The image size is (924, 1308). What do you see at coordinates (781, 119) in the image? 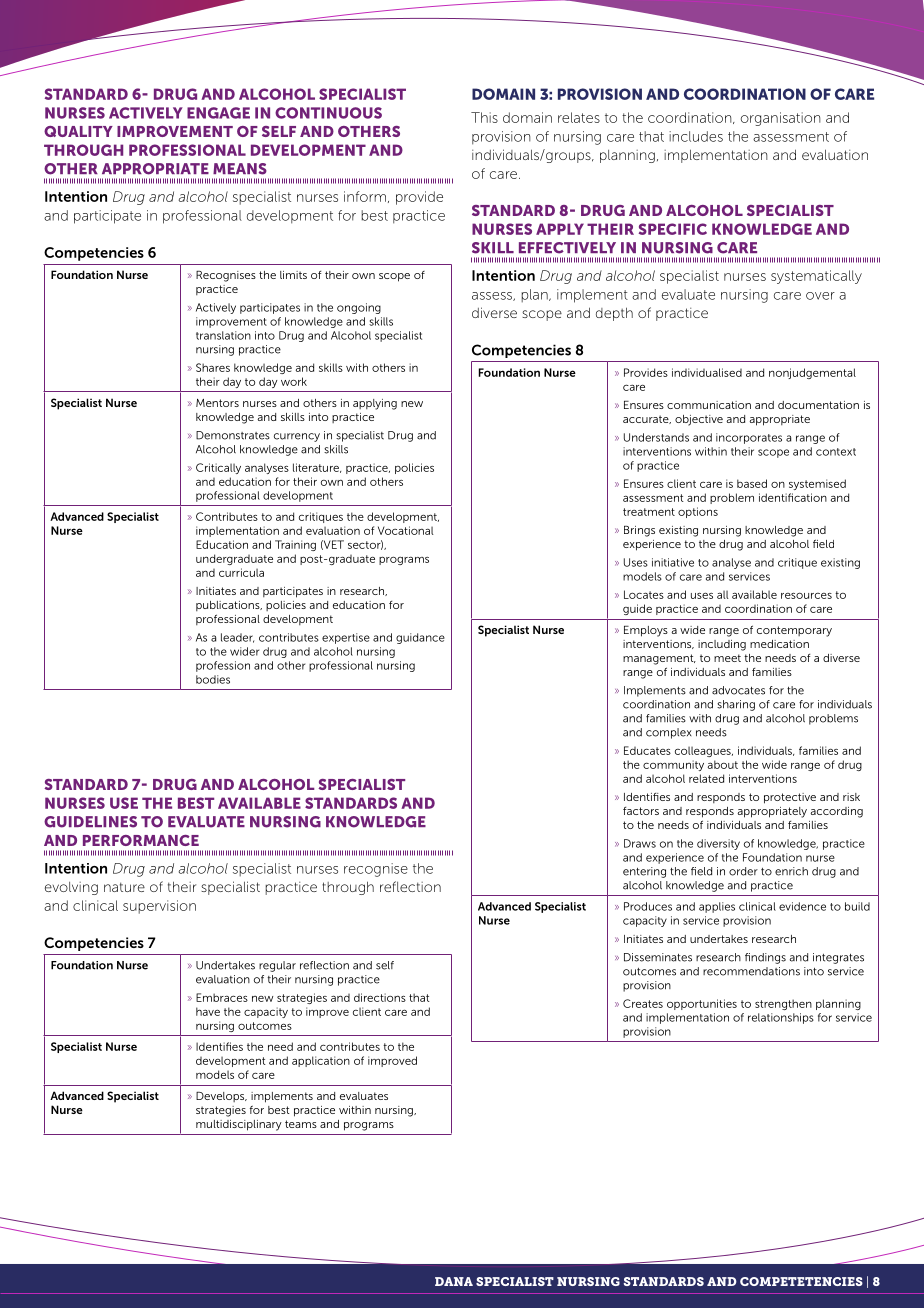
I see `organisation` at bounding box center [781, 119].
